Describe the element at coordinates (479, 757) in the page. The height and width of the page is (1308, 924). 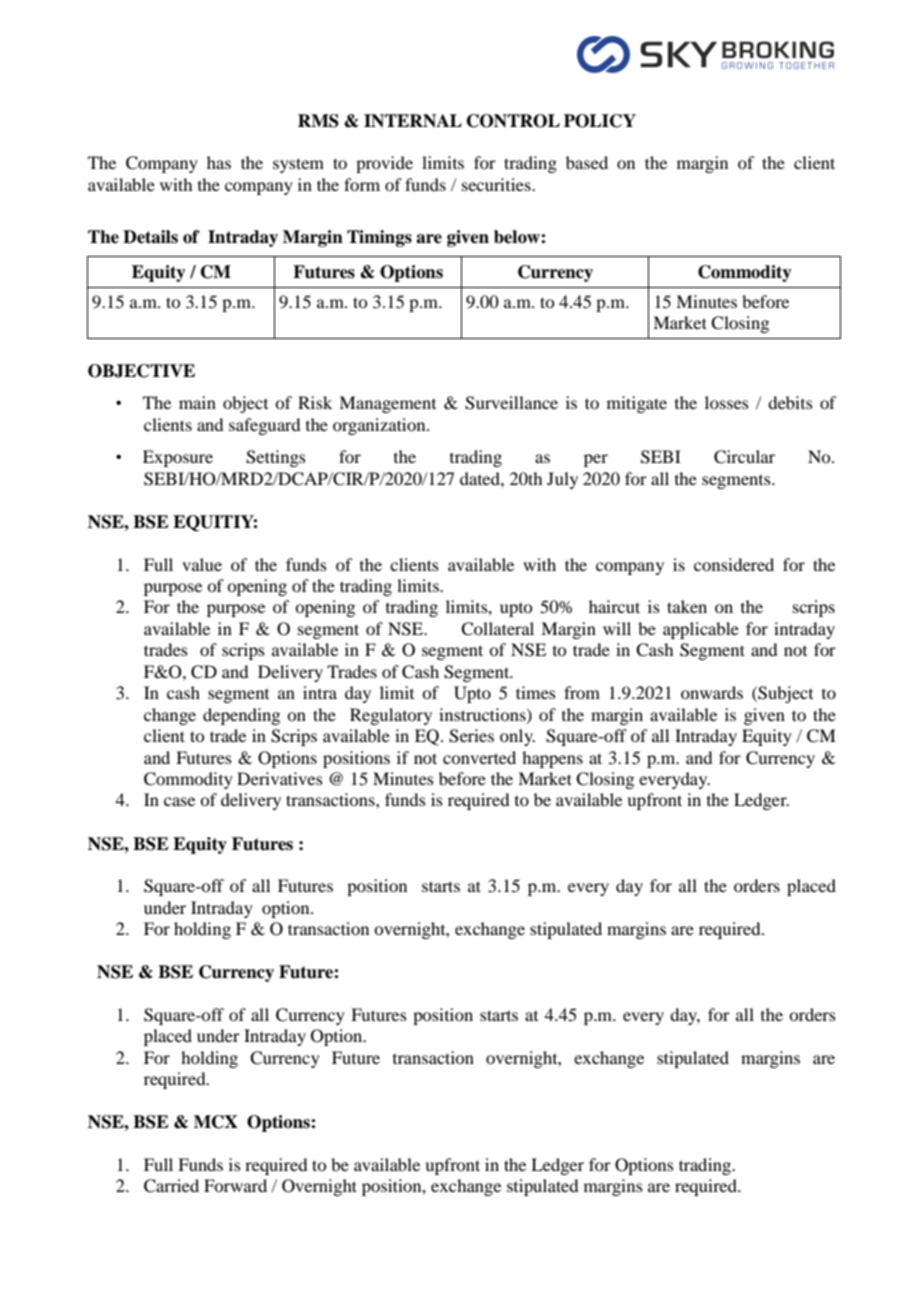
I see `converted` at that location.
